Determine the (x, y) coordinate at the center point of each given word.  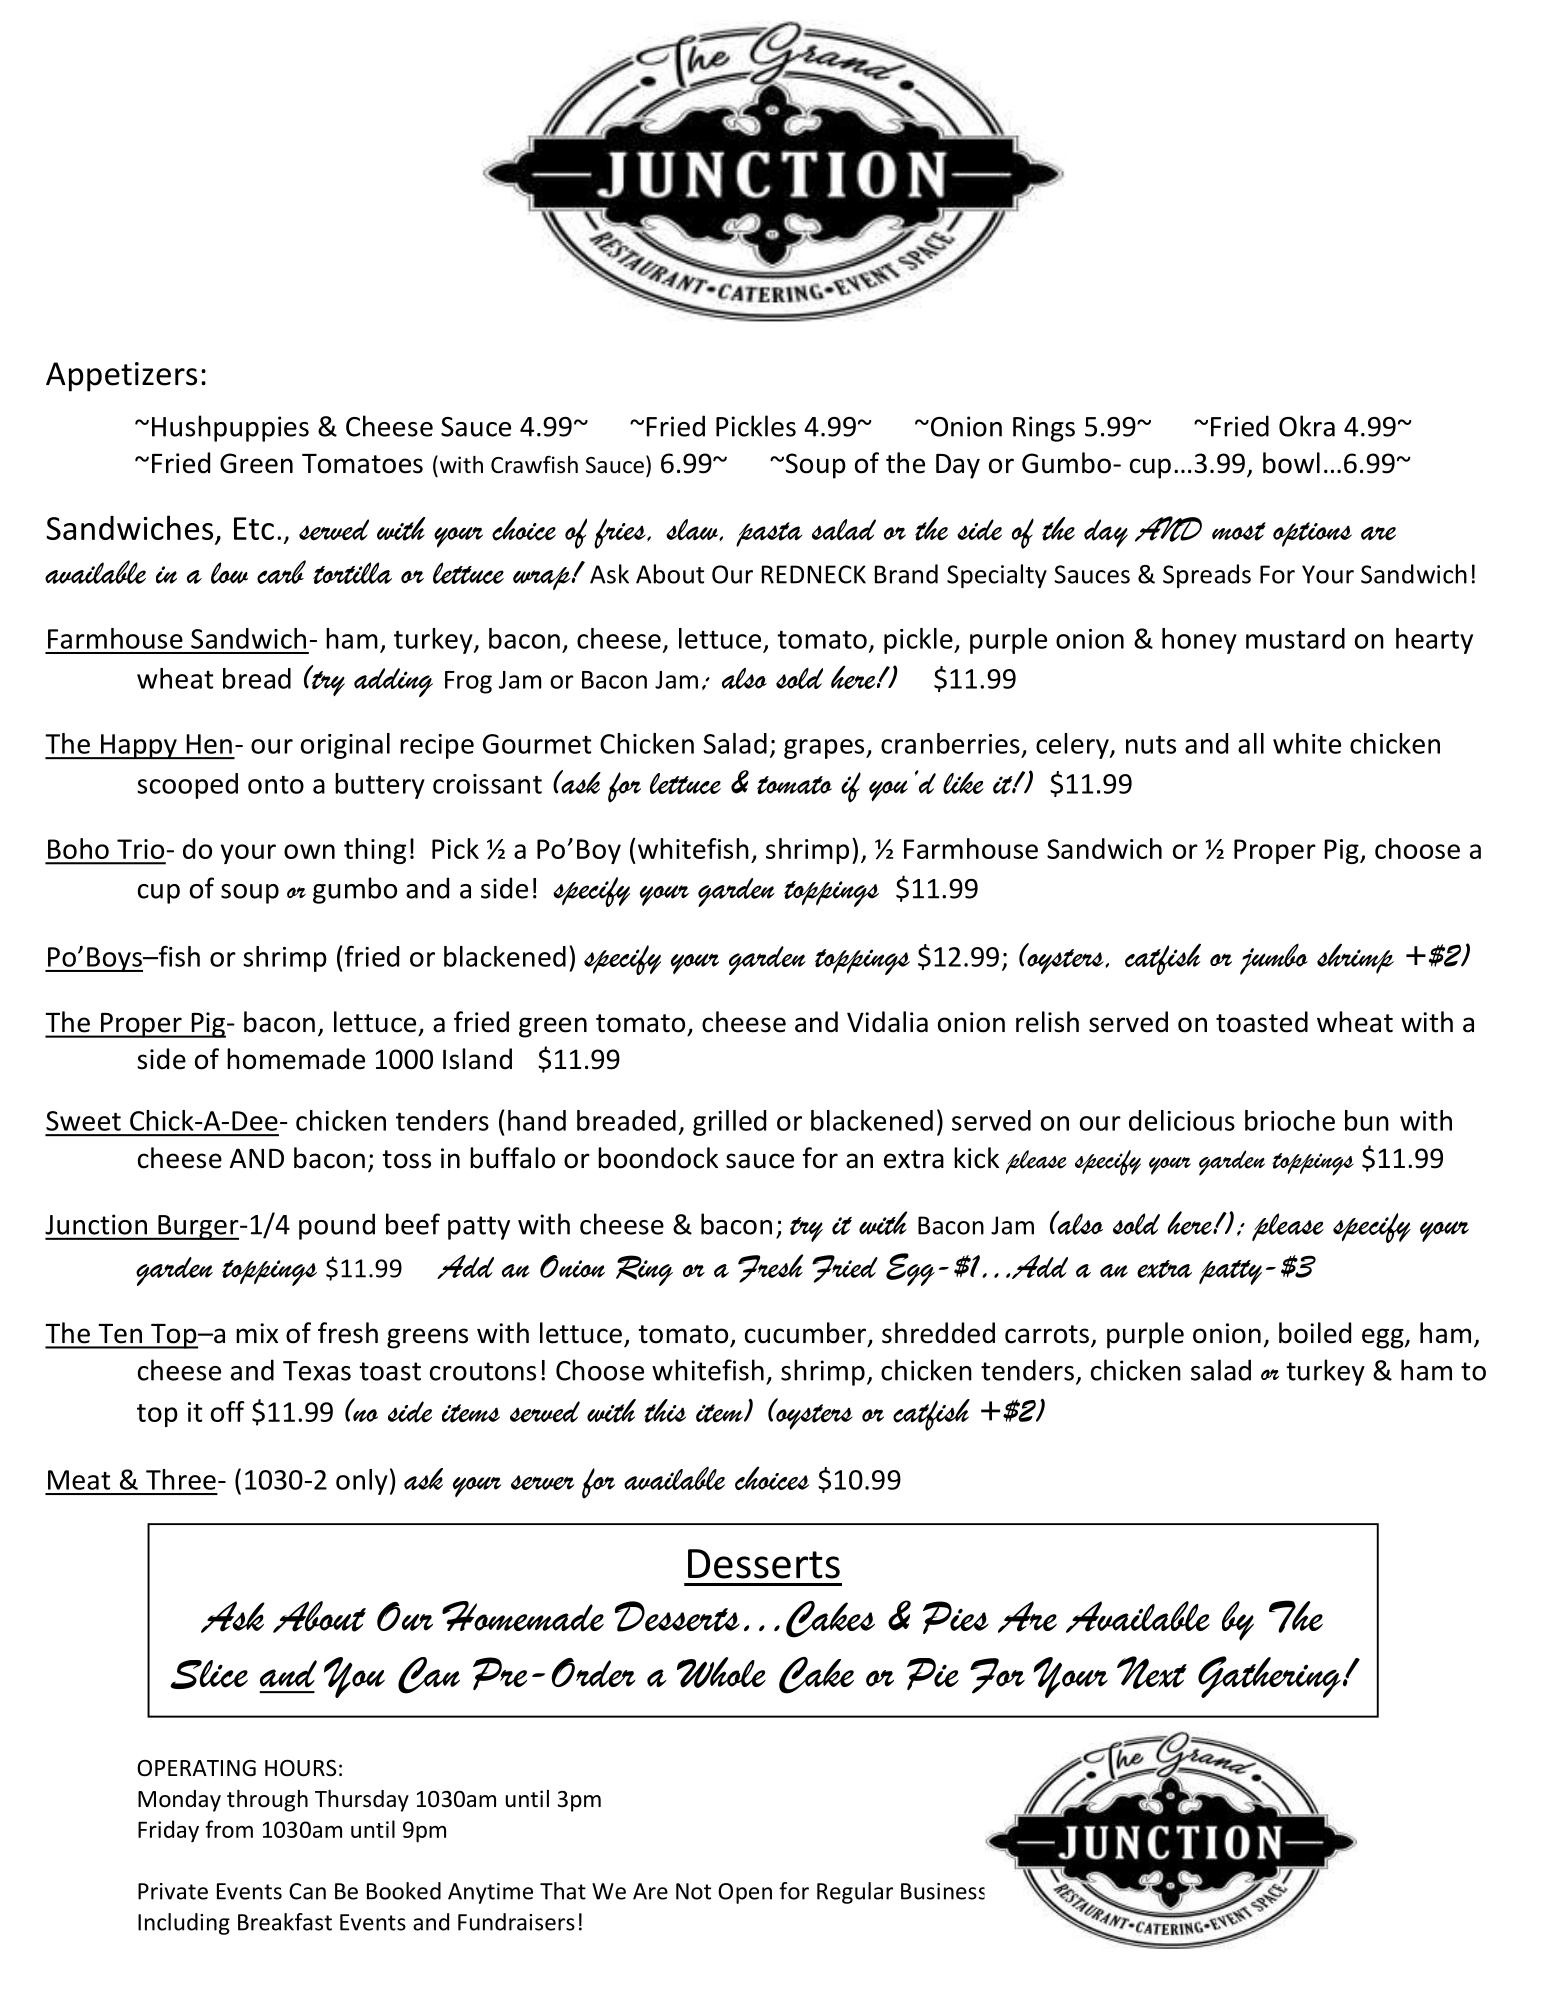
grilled (729, 1123)
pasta (769, 534)
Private (173, 1891)
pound (337, 1226)
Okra (1307, 426)
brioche (1290, 1120)
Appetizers (121, 377)
